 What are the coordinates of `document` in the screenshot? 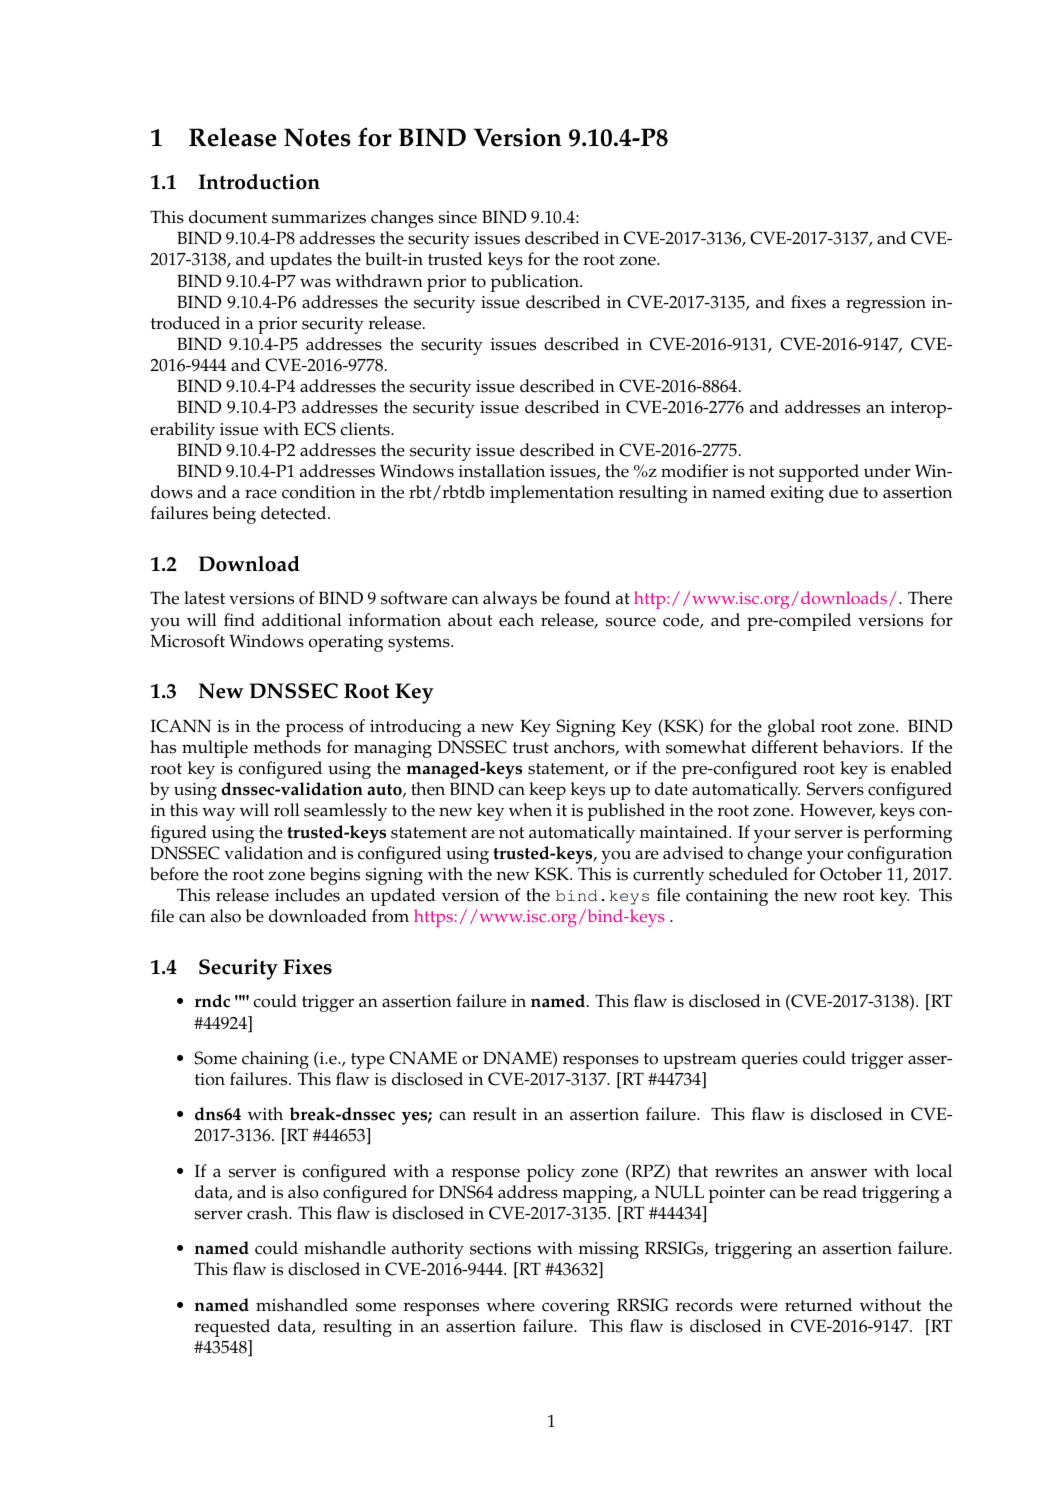 It's located at (228, 217).
